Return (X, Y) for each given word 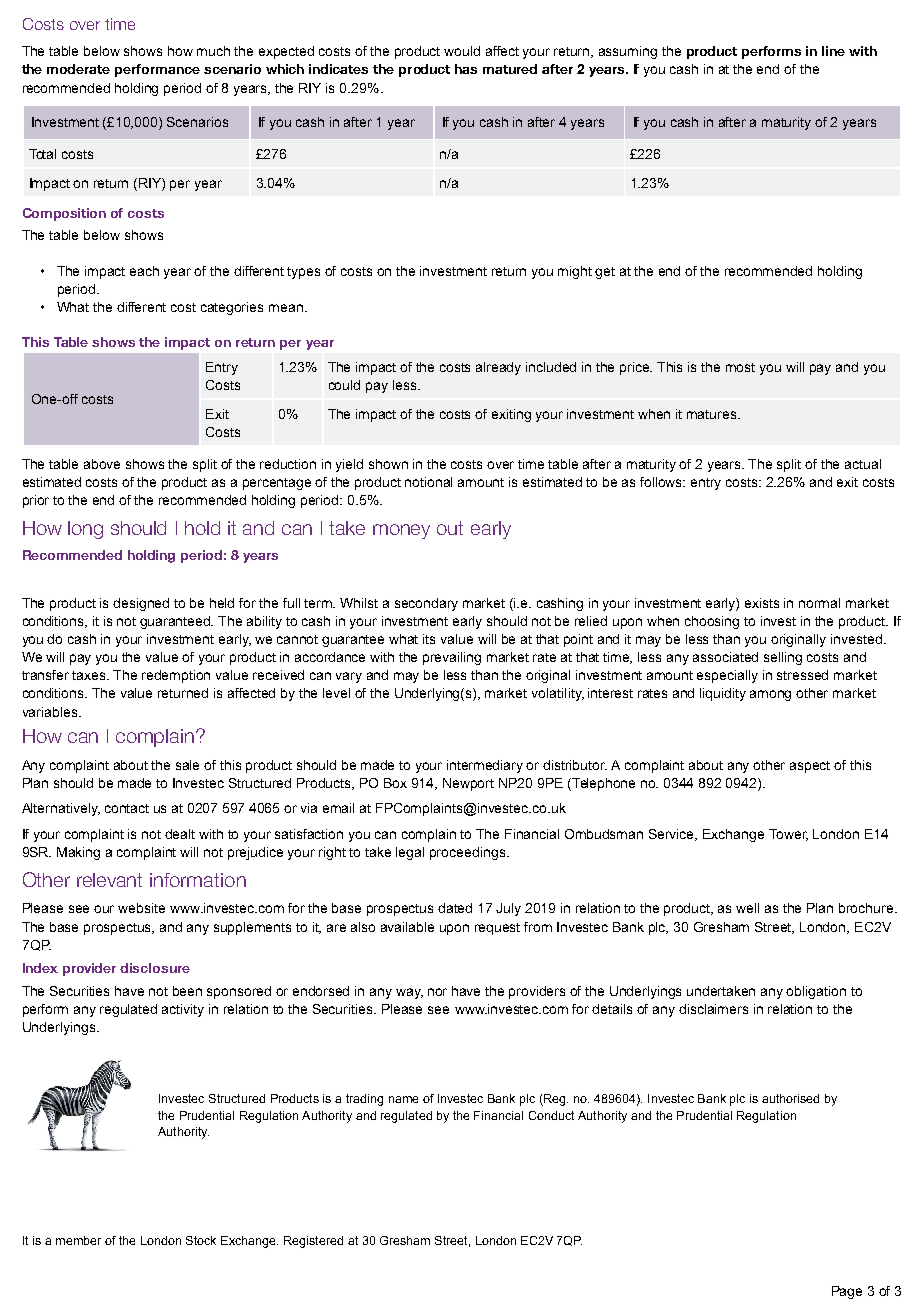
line (833, 51)
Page (847, 1292)
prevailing (452, 658)
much (213, 51)
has (466, 69)
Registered (313, 1242)
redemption (176, 676)
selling (783, 658)
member (78, 1240)
